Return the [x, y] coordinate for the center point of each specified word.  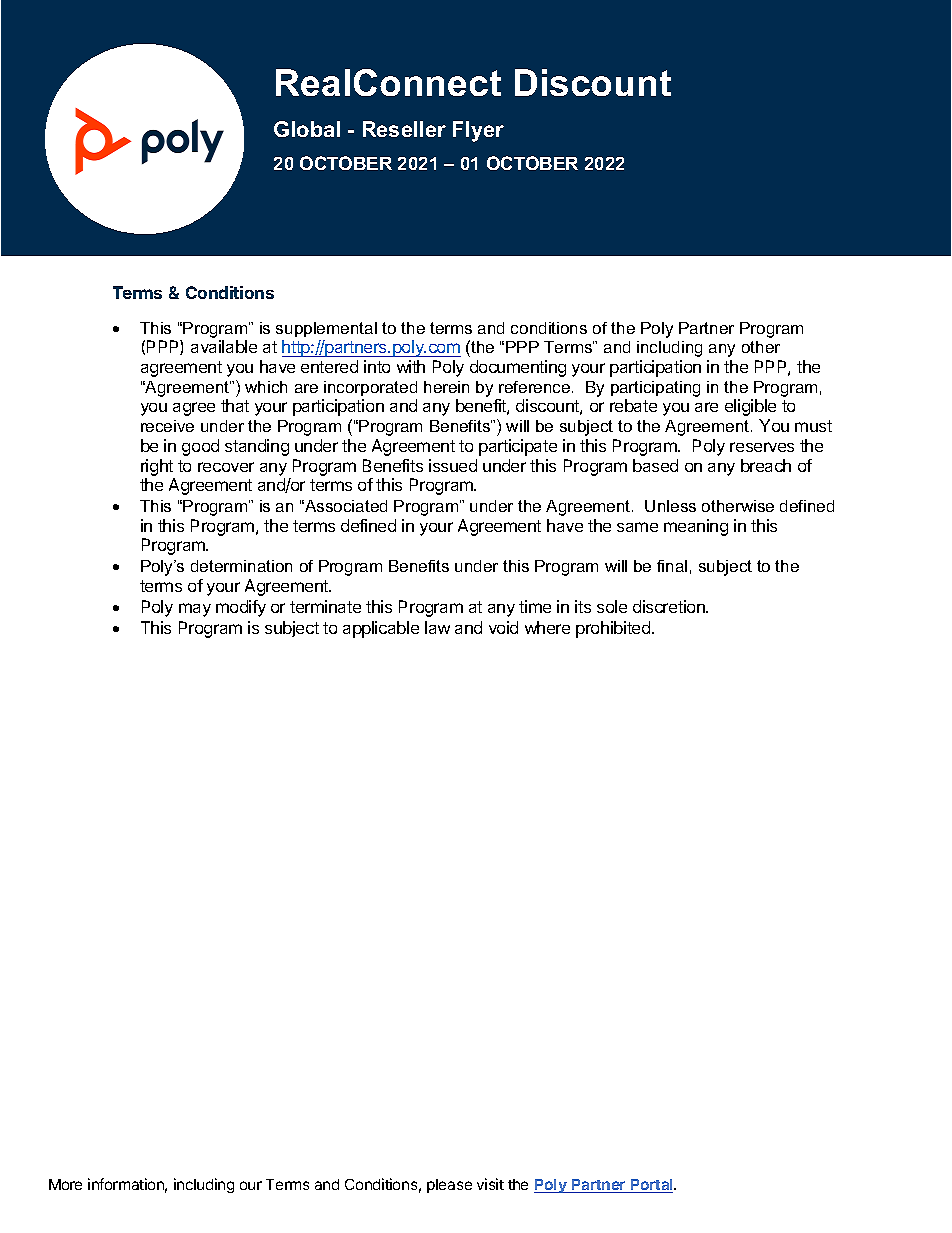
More [65, 1184]
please [449, 1186]
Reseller [404, 129]
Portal [652, 1186]
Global [307, 129]
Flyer [478, 131]
